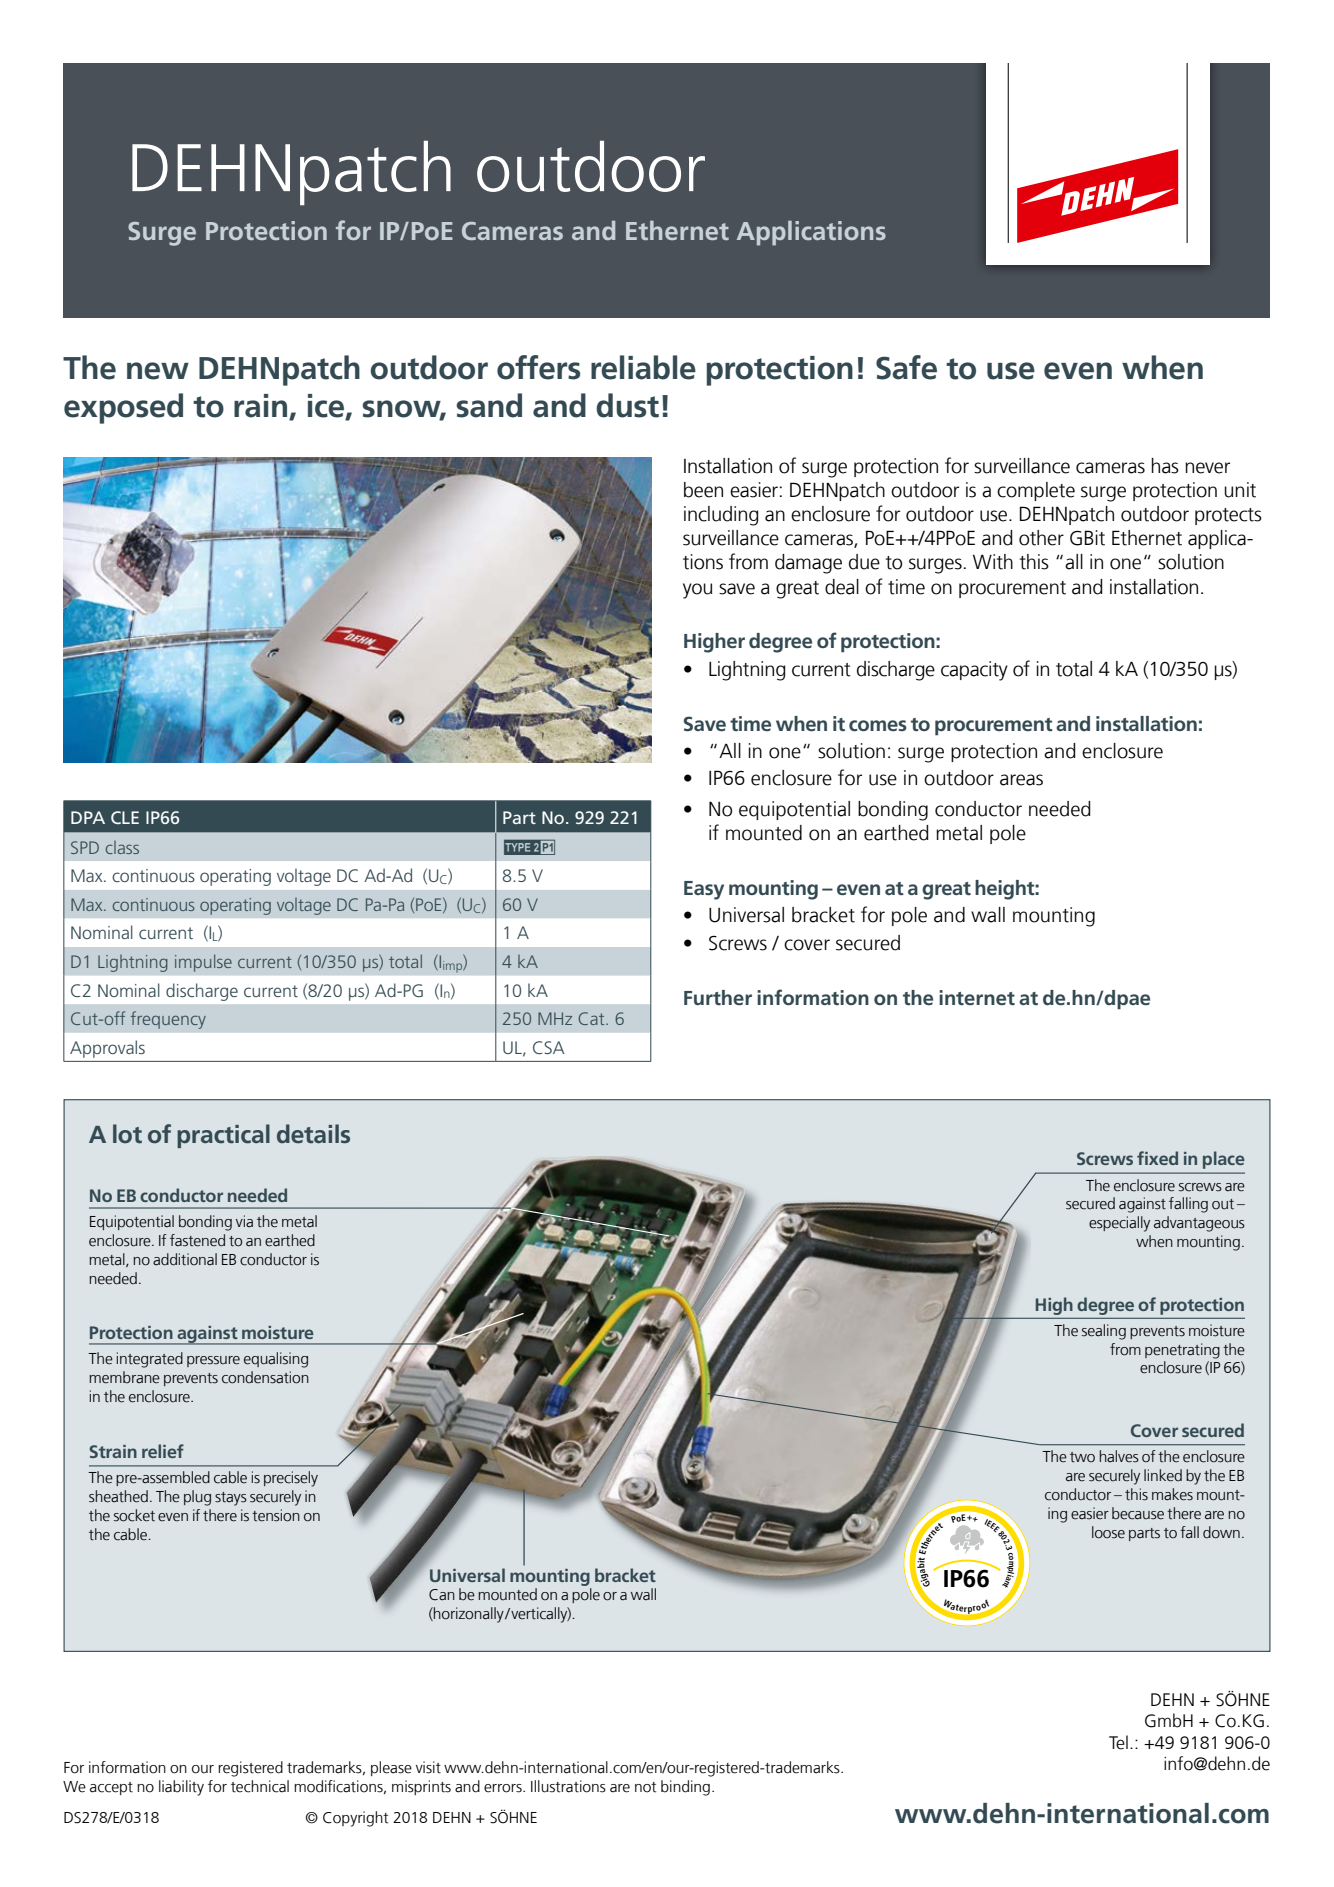 The width and height of the screenshot is (1334, 1887). I want to click on new, so click(158, 371).
